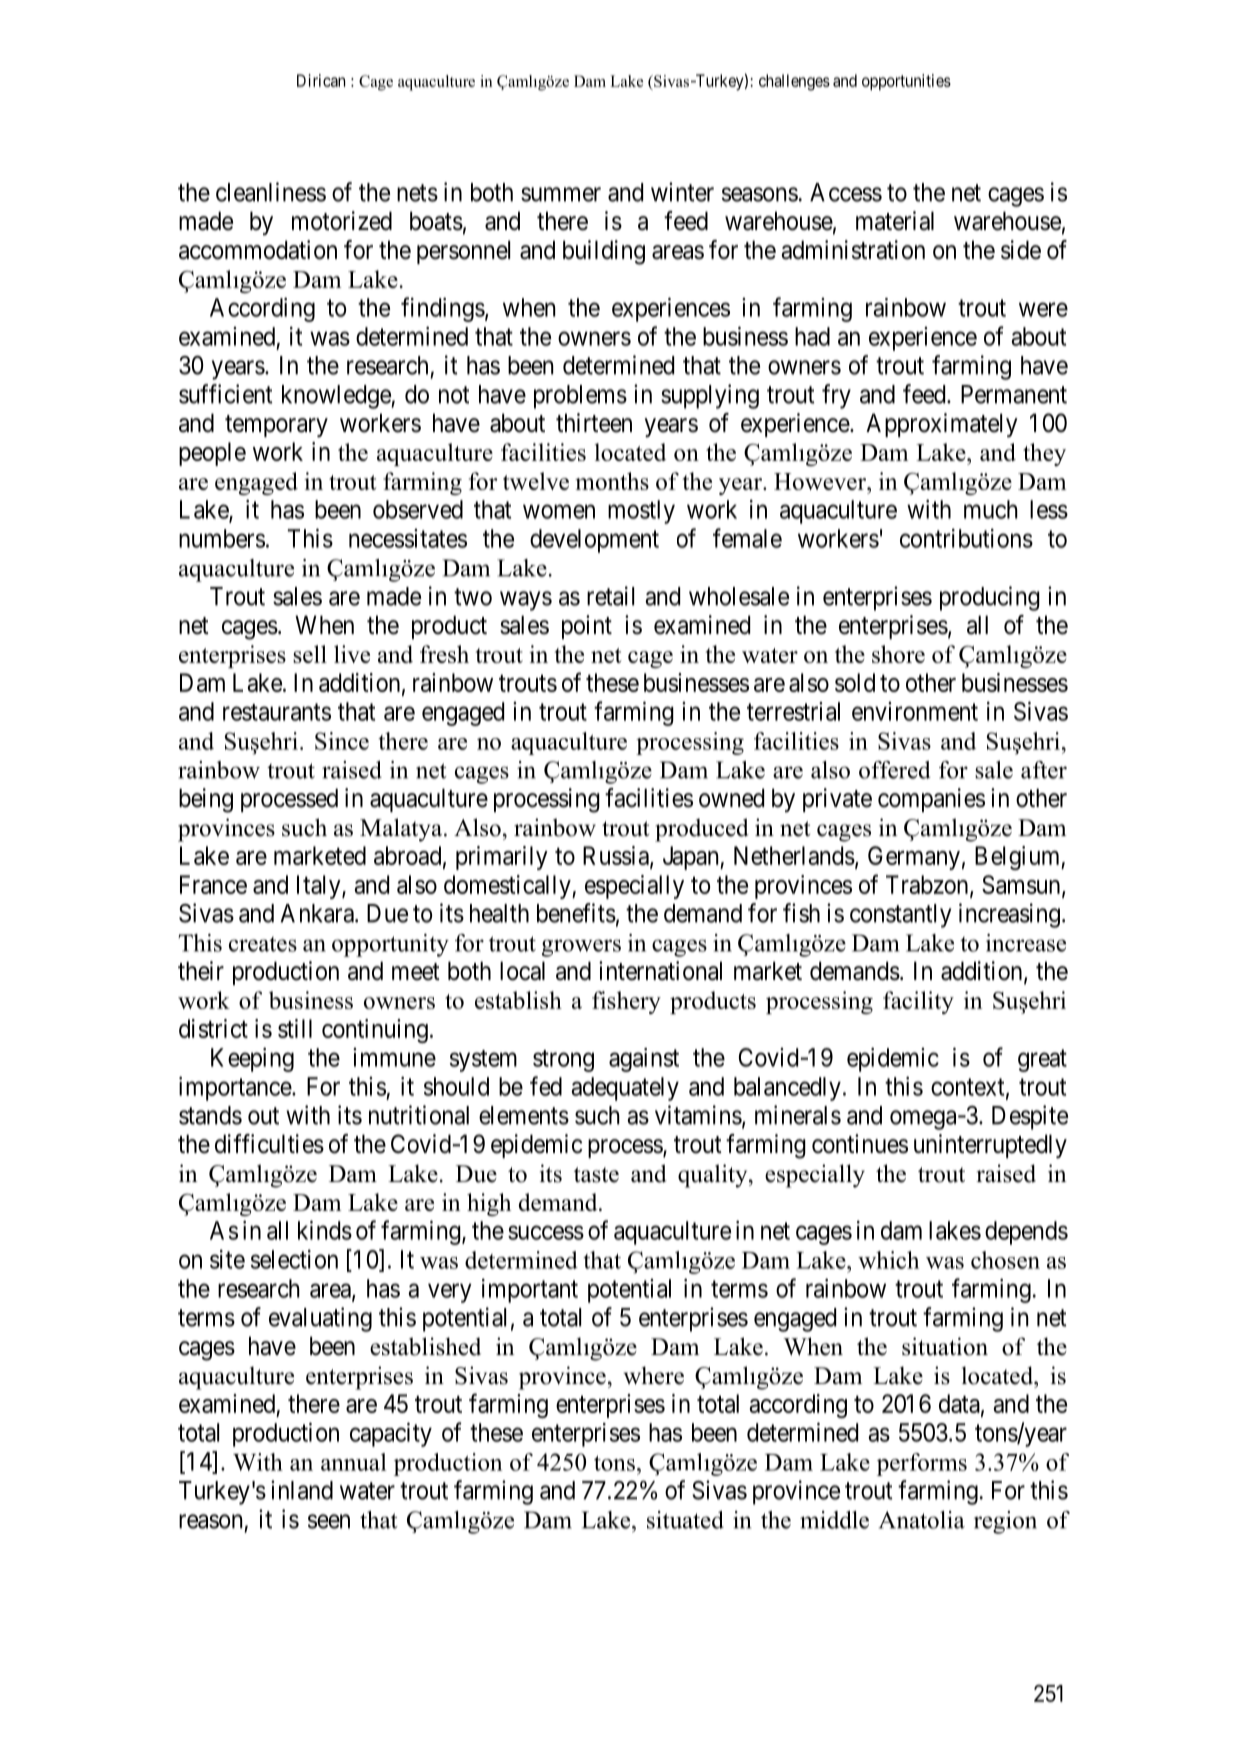 The height and width of the page is (1760, 1245). Describe the element at coordinates (342, 221) in the page. I see `motorized` at that location.
